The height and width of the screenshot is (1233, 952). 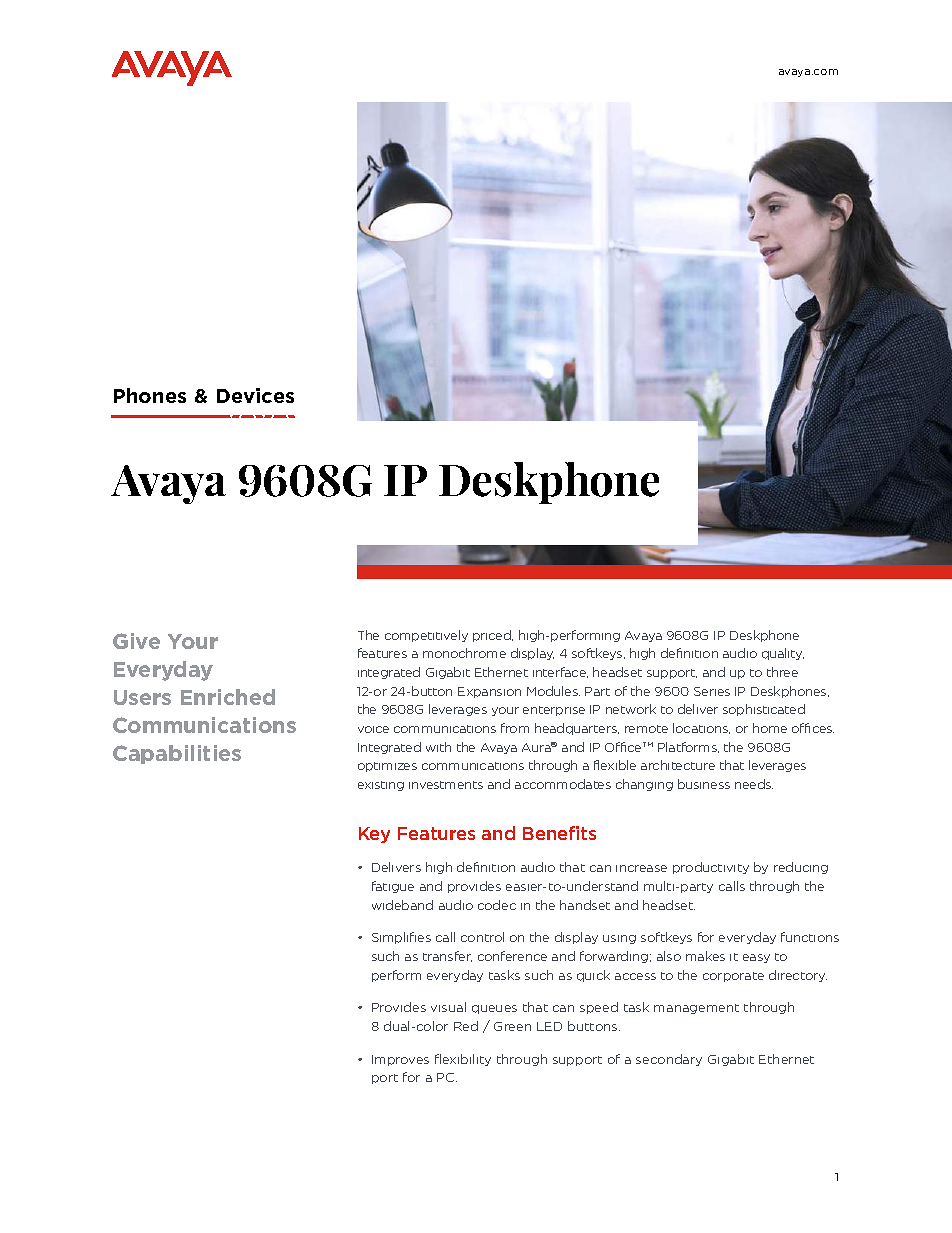 I want to click on Devices, so click(x=255, y=395).
